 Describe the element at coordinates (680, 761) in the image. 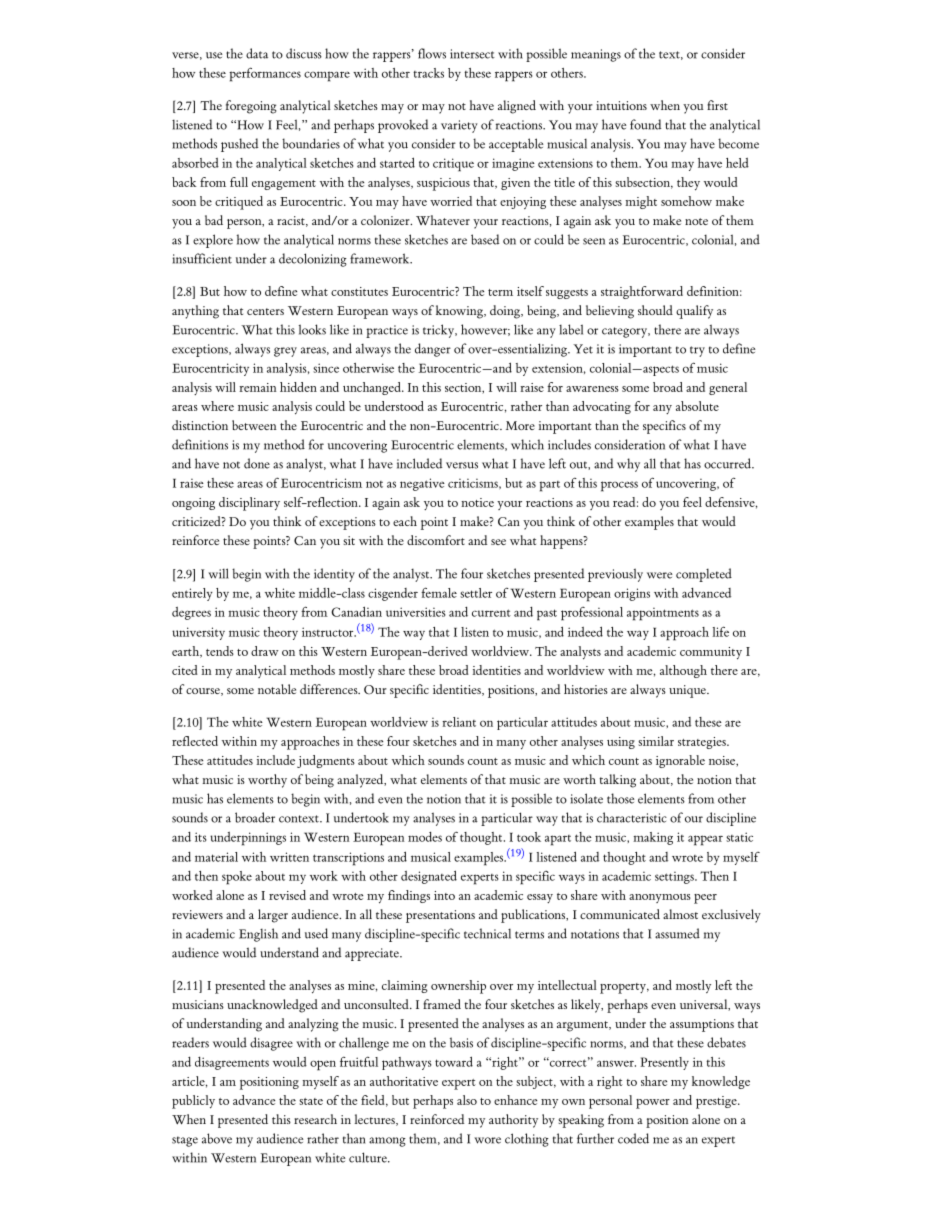

I see `ignorable` at that location.
